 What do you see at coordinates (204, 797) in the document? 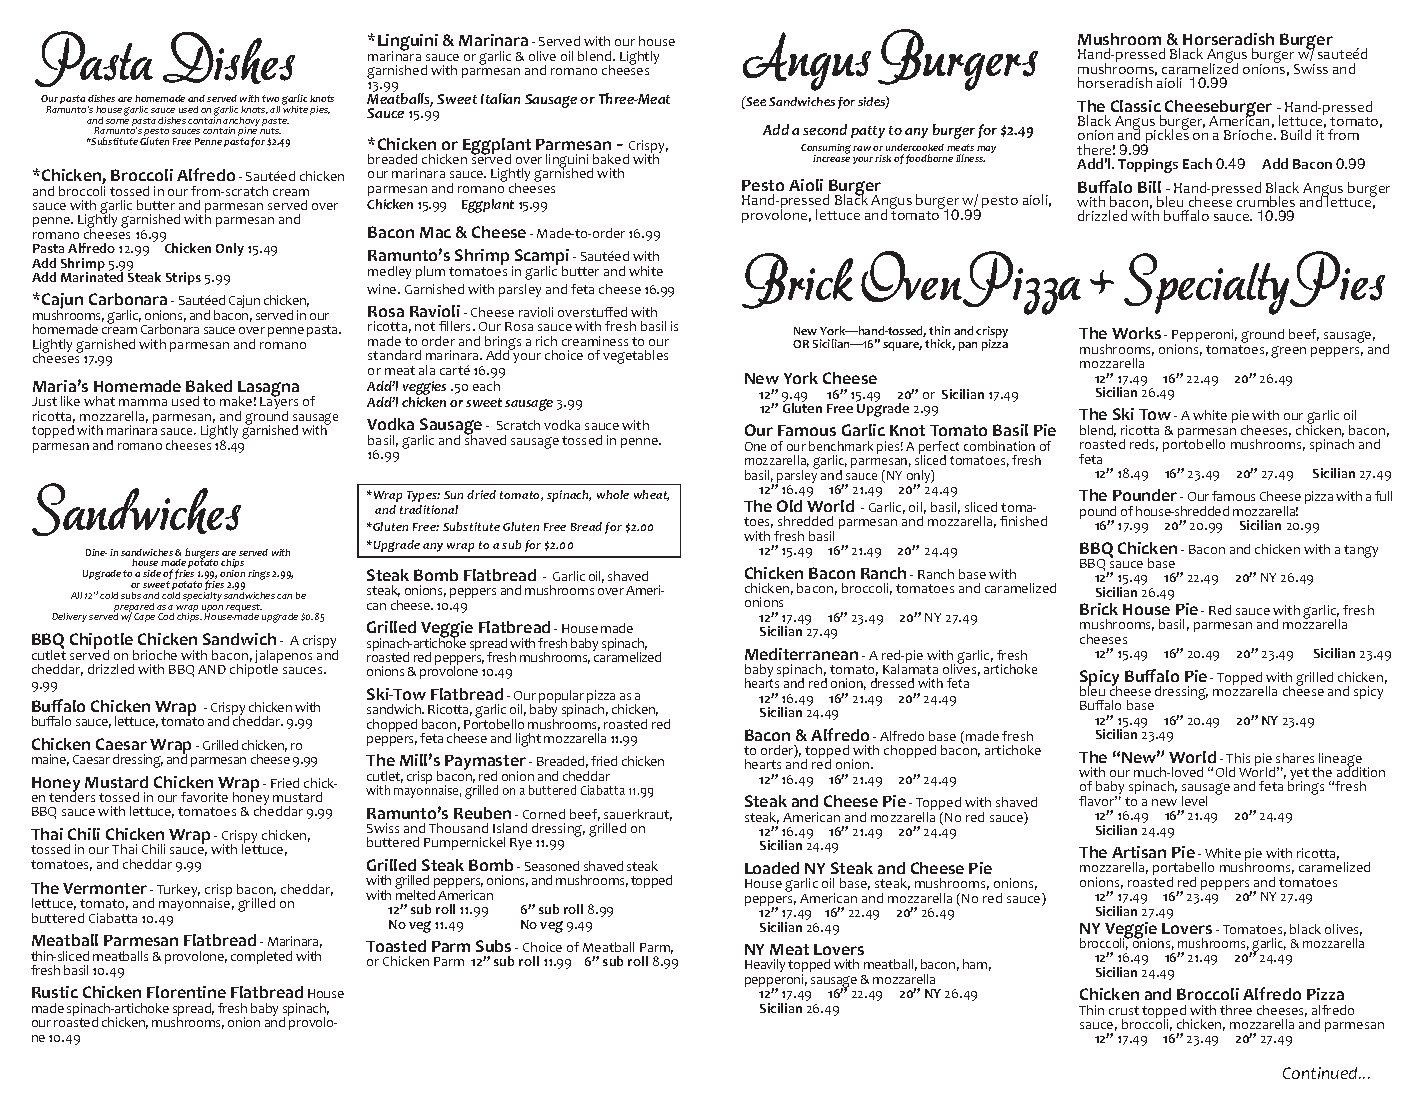
I see `favorite` at bounding box center [204, 797].
